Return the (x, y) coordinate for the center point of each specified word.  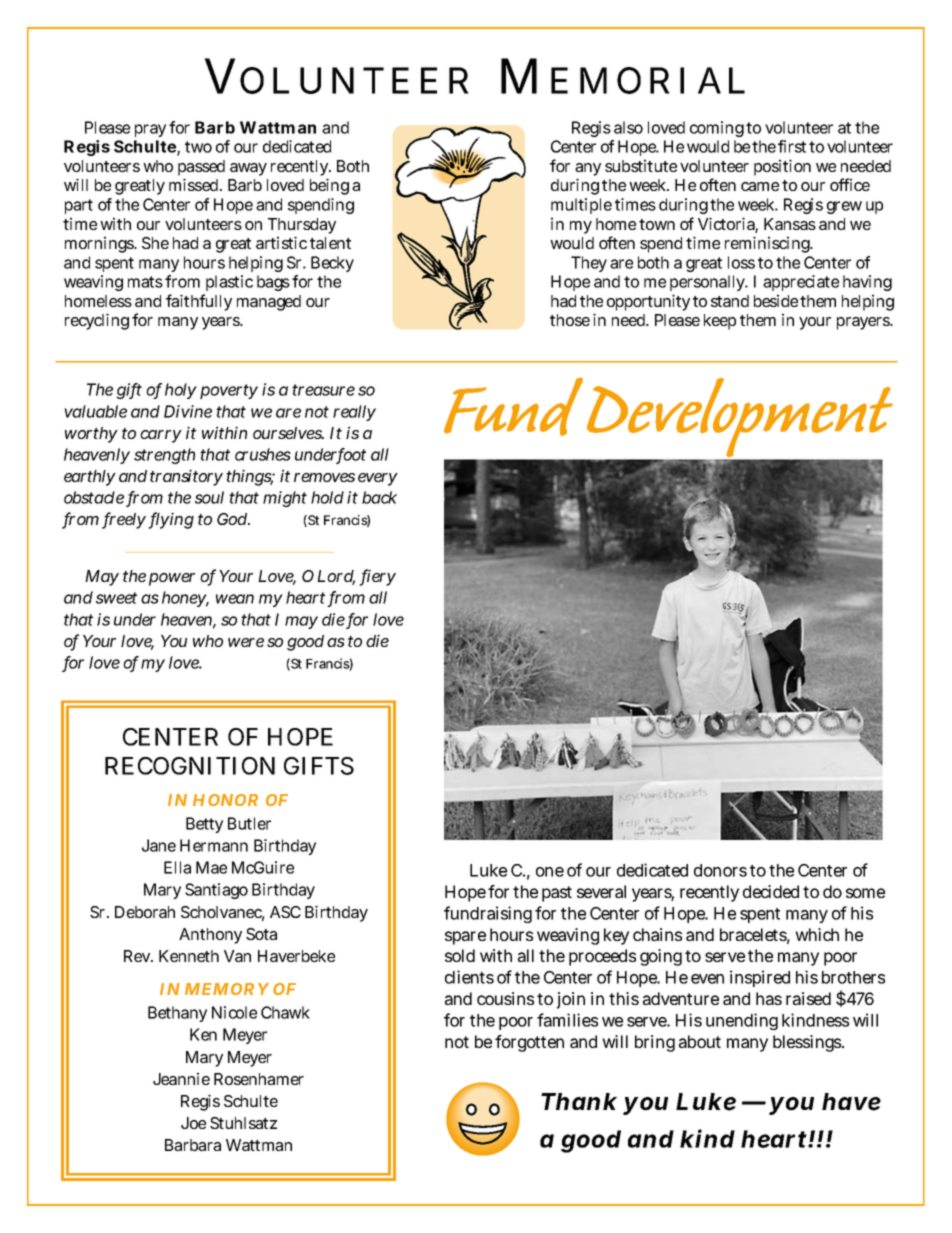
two (198, 147)
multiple (581, 206)
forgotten (529, 1043)
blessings (808, 1043)
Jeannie (181, 1078)
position (782, 167)
